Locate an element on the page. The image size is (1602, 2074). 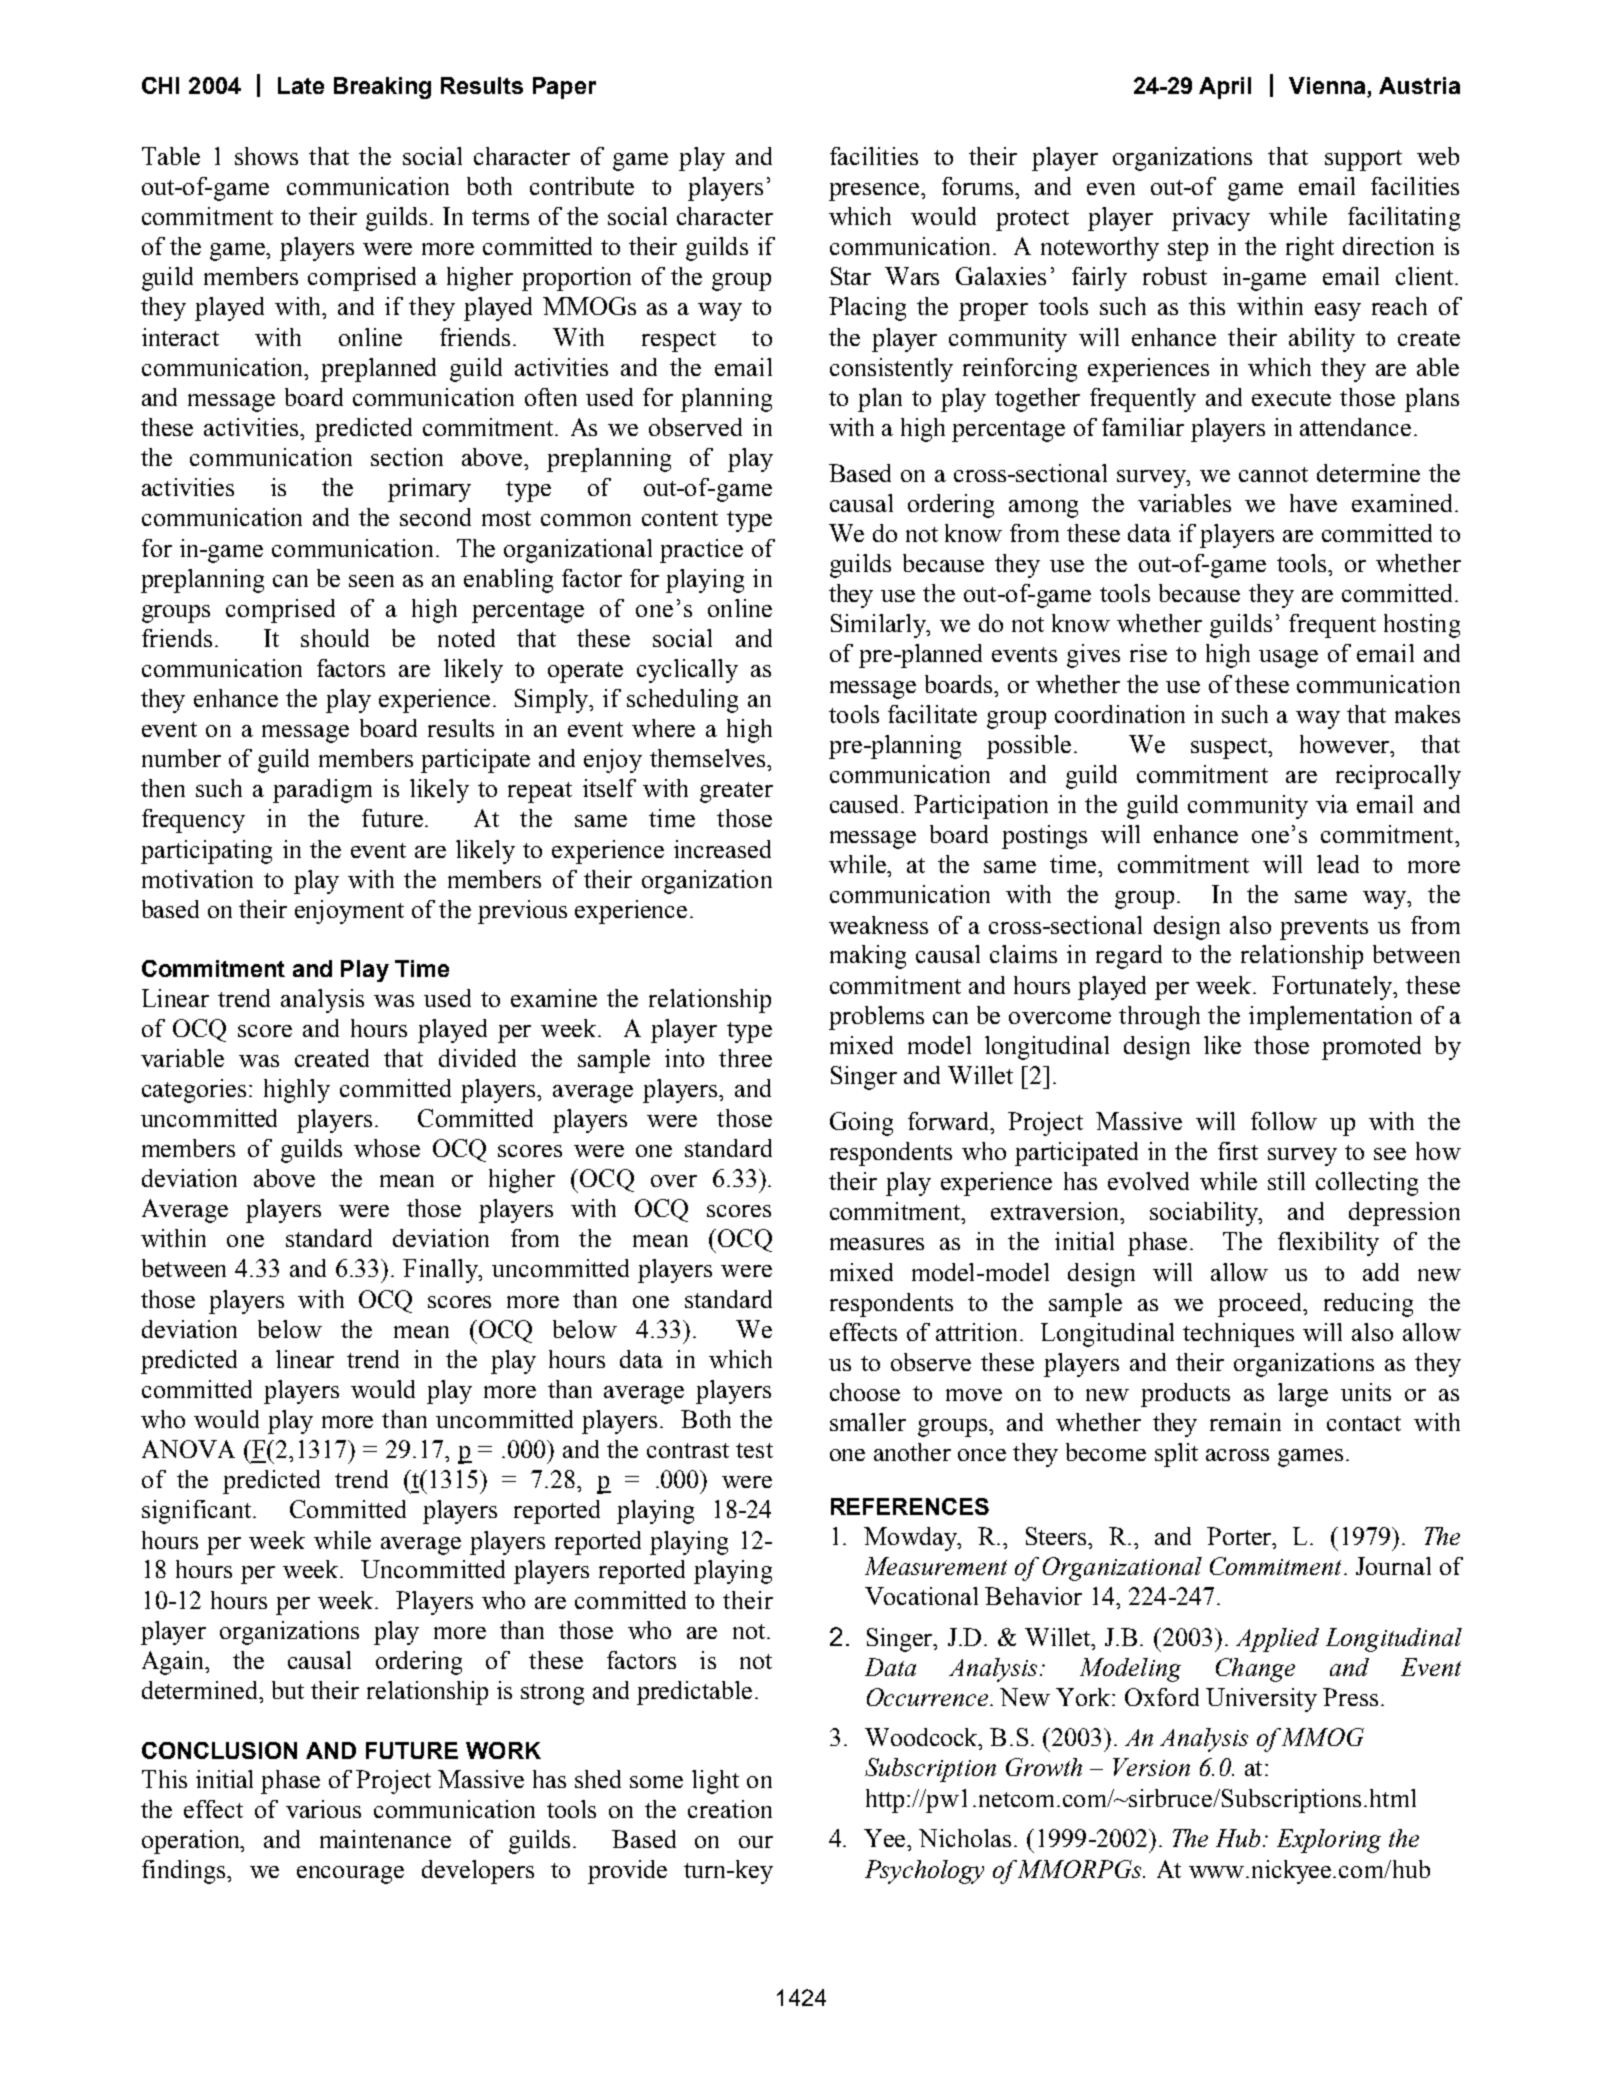
seen is located at coordinates (371, 581).
